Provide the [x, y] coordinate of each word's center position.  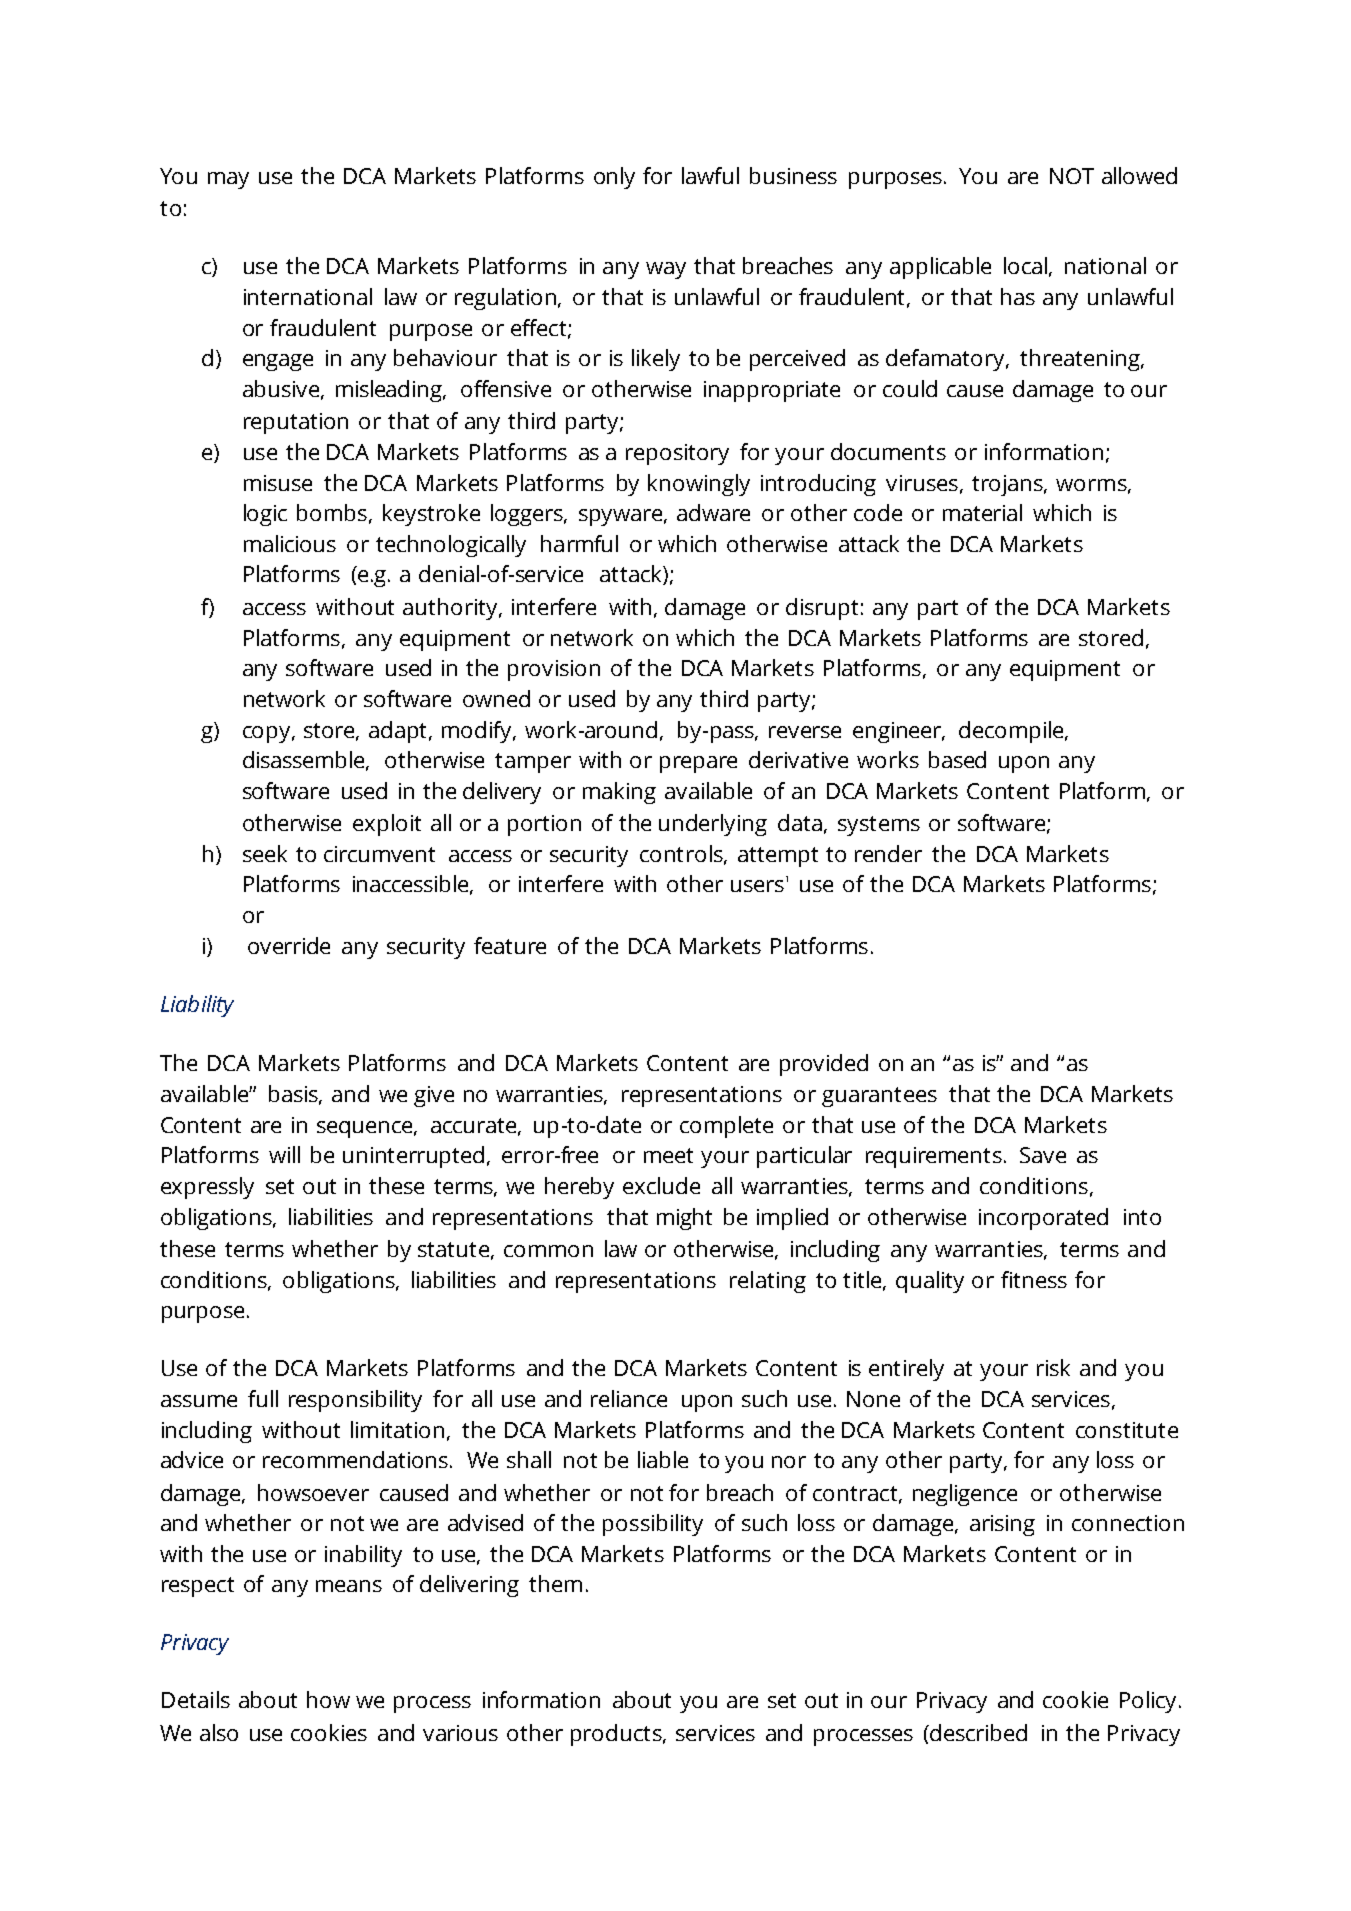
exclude [661, 1185]
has [1018, 296]
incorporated [1043, 1219]
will [284, 1154]
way [666, 270]
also [219, 1732]
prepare [698, 764]
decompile [1012, 732]
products [617, 1735]
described [978, 1732]
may [228, 180]
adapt [399, 732]
